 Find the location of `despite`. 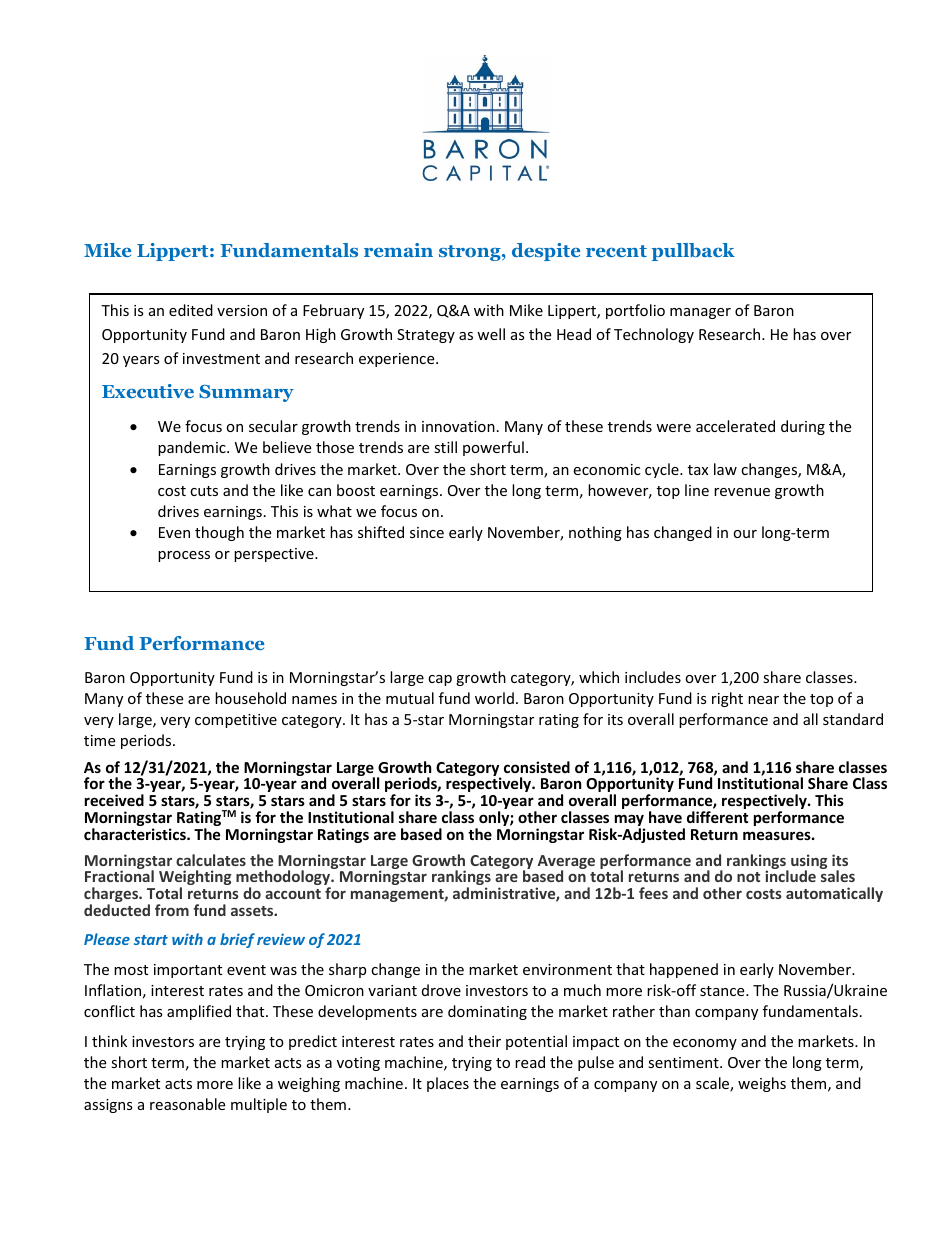

despite is located at coordinates (546, 252).
